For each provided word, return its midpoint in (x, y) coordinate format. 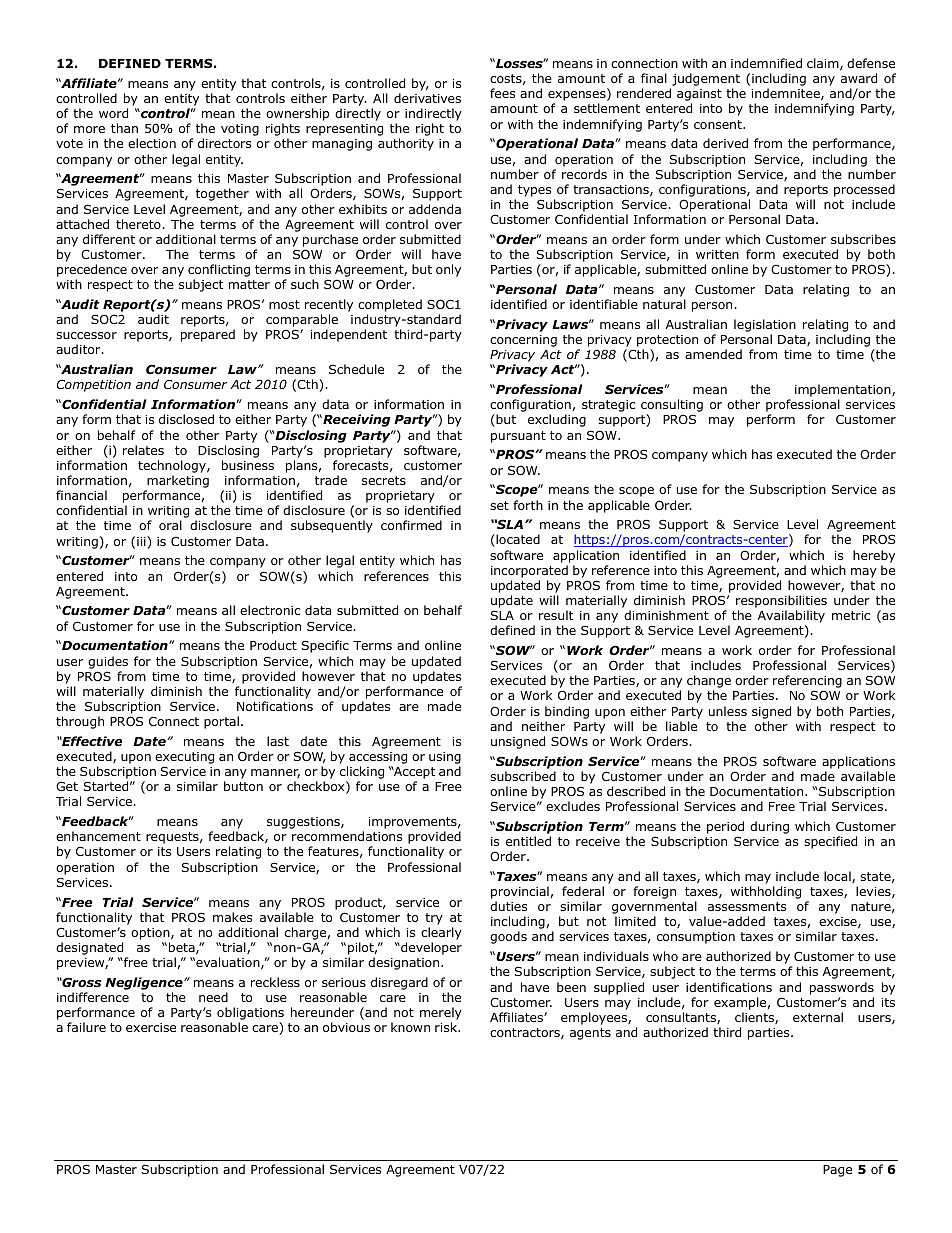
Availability (791, 618)
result (556, 615)
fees (502, 93)
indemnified (766, 63)
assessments (747, 906)
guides (108, 662)
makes (232, 917)
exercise (151, 1027)
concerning (523, 341)
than (124, 128)
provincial (520, 894)
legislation (765, 325)
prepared (208, 335)
